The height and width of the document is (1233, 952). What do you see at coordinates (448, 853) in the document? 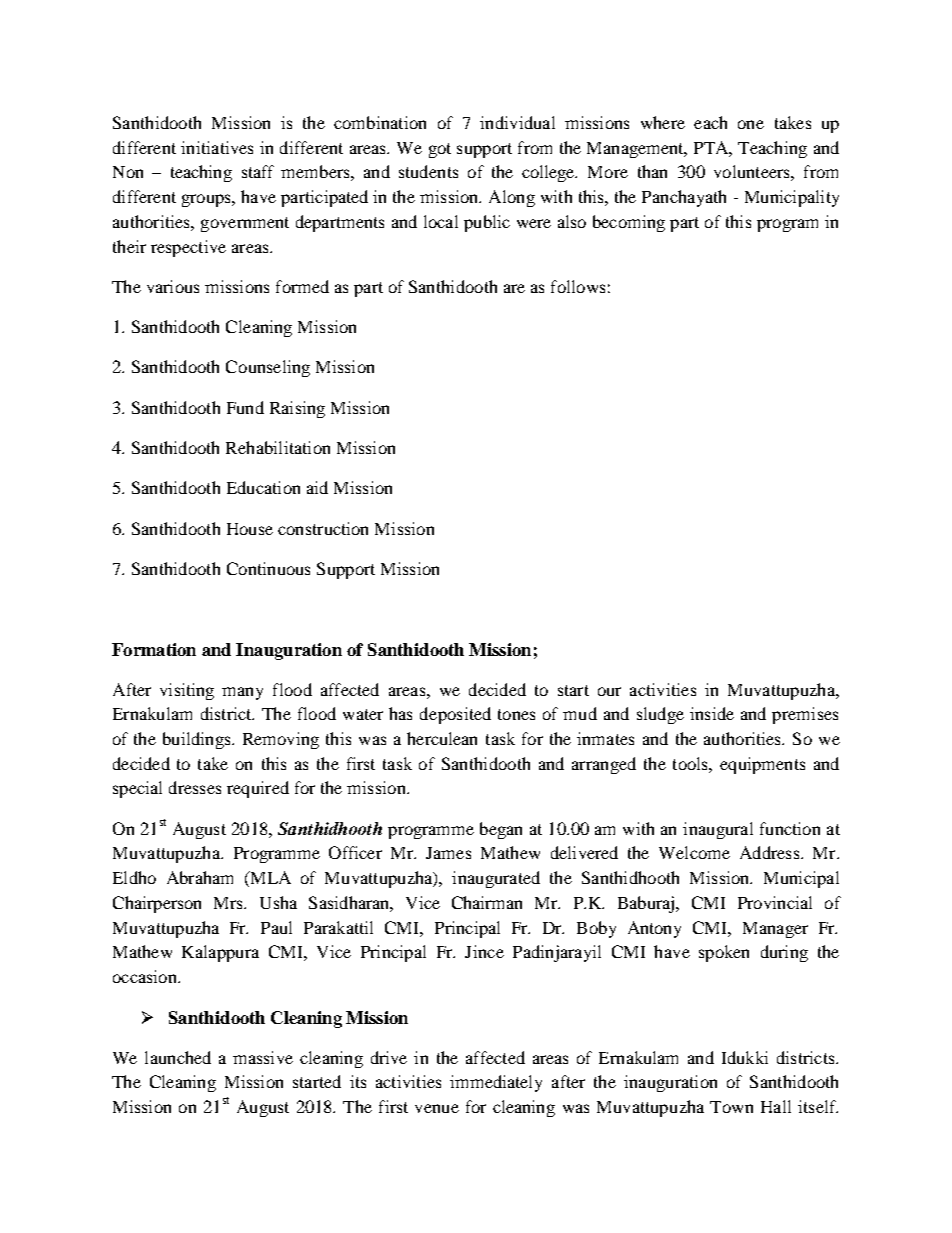
I see `James` at bounding box center [448, 853].
